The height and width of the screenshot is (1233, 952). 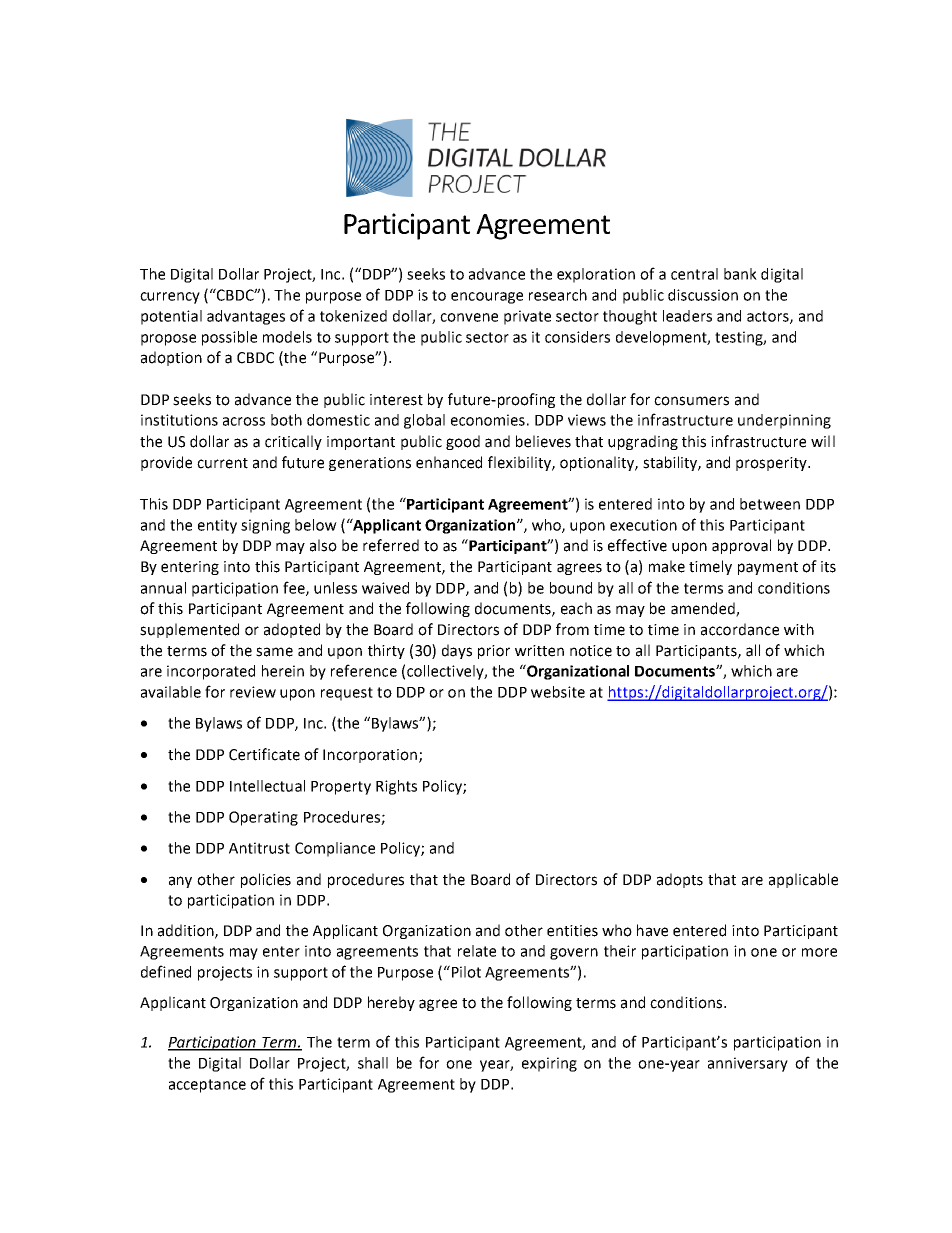 What do you see at coordinates (207, 1086) in the screenshot?
I see `acceptance` at bounding box center [207, 1086].
